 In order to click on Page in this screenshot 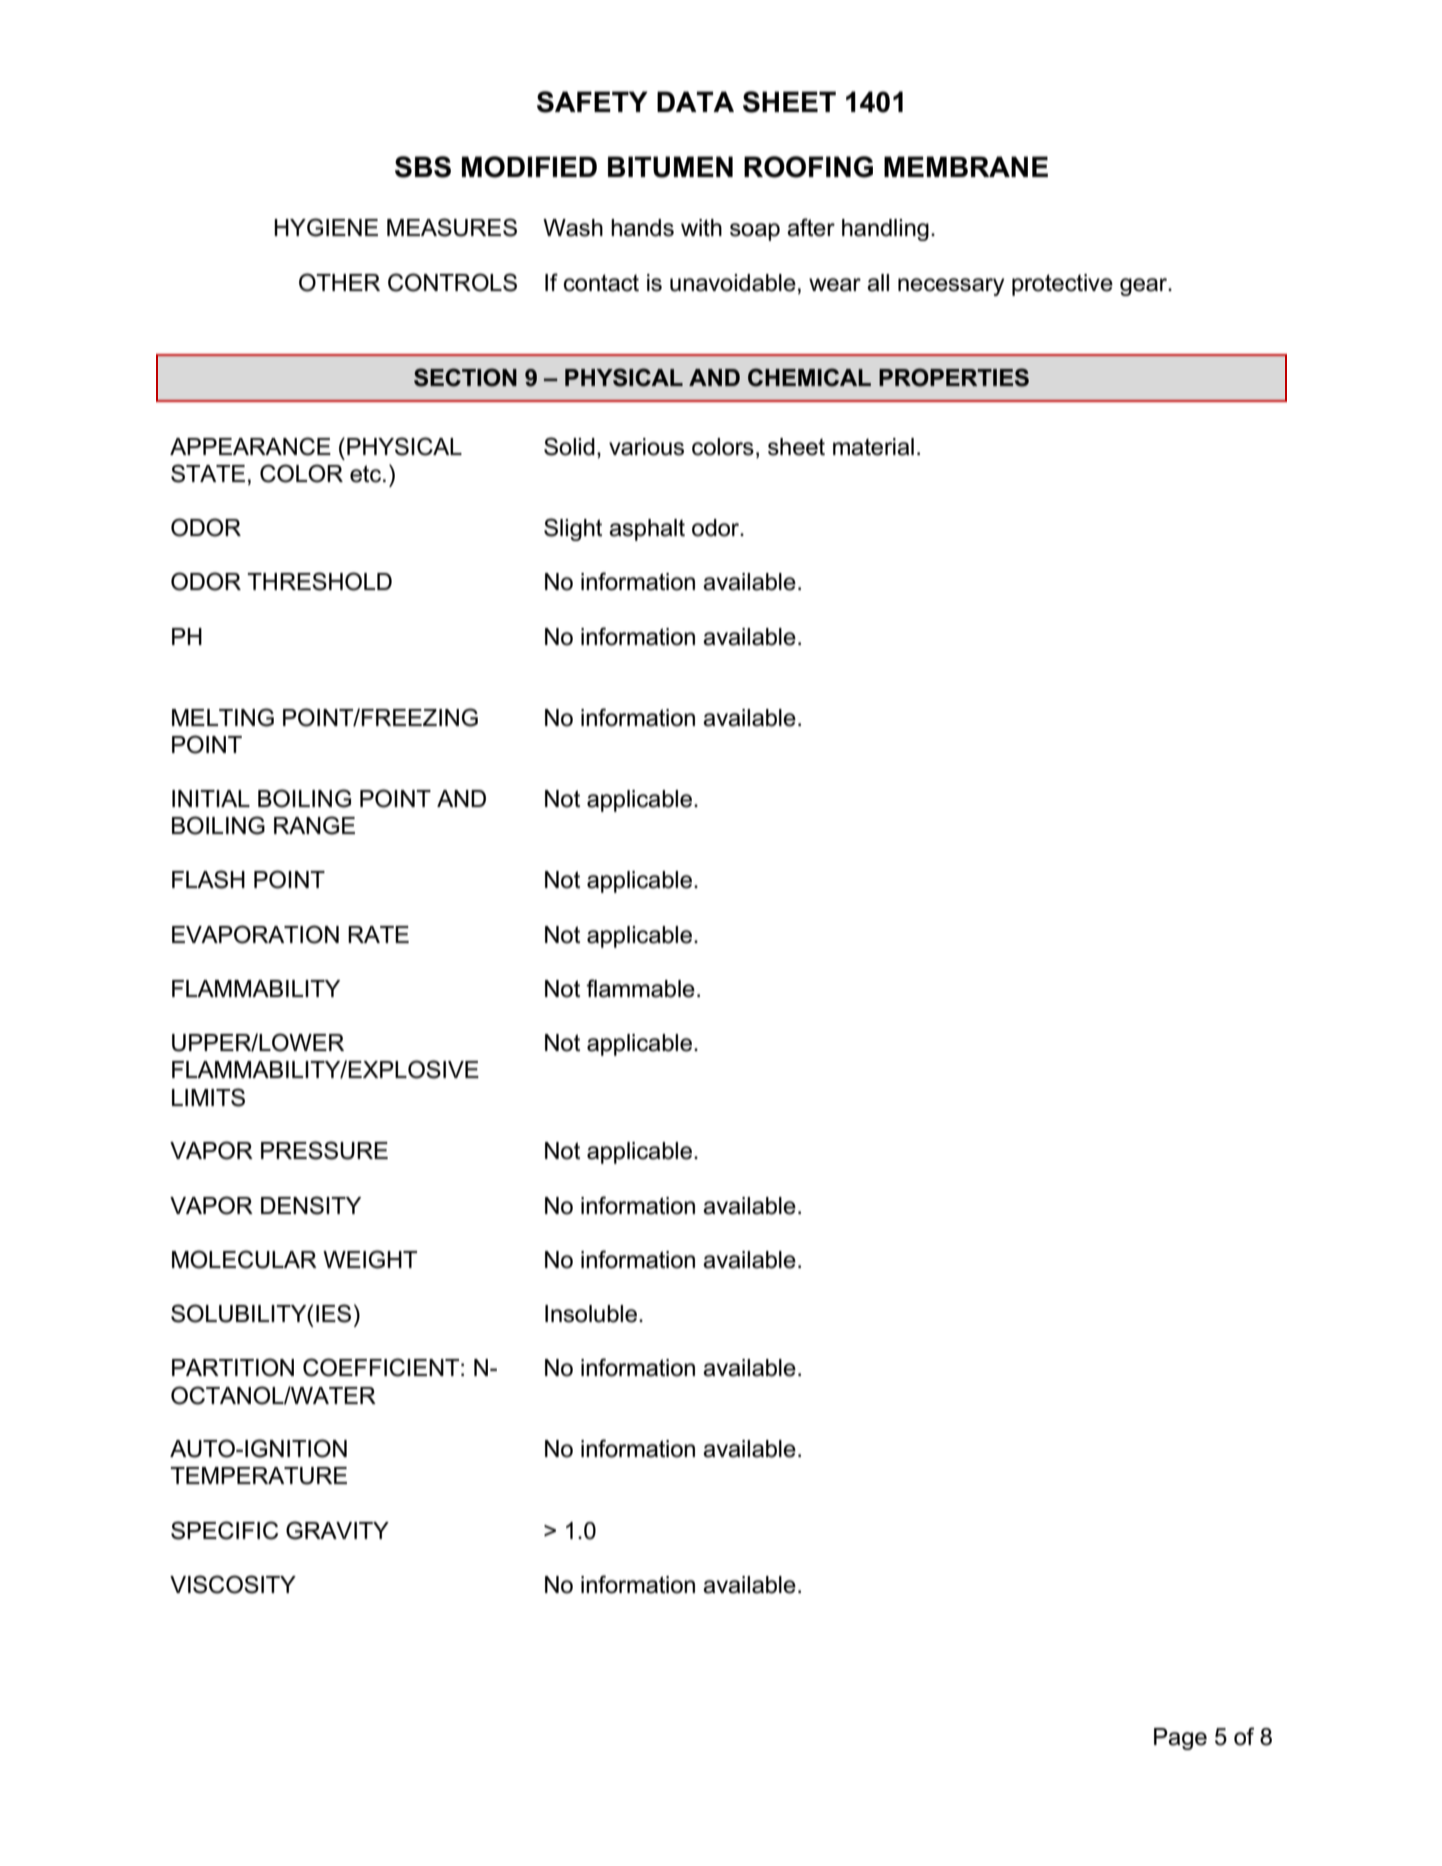, I will do `click(1180, 1739)`.
